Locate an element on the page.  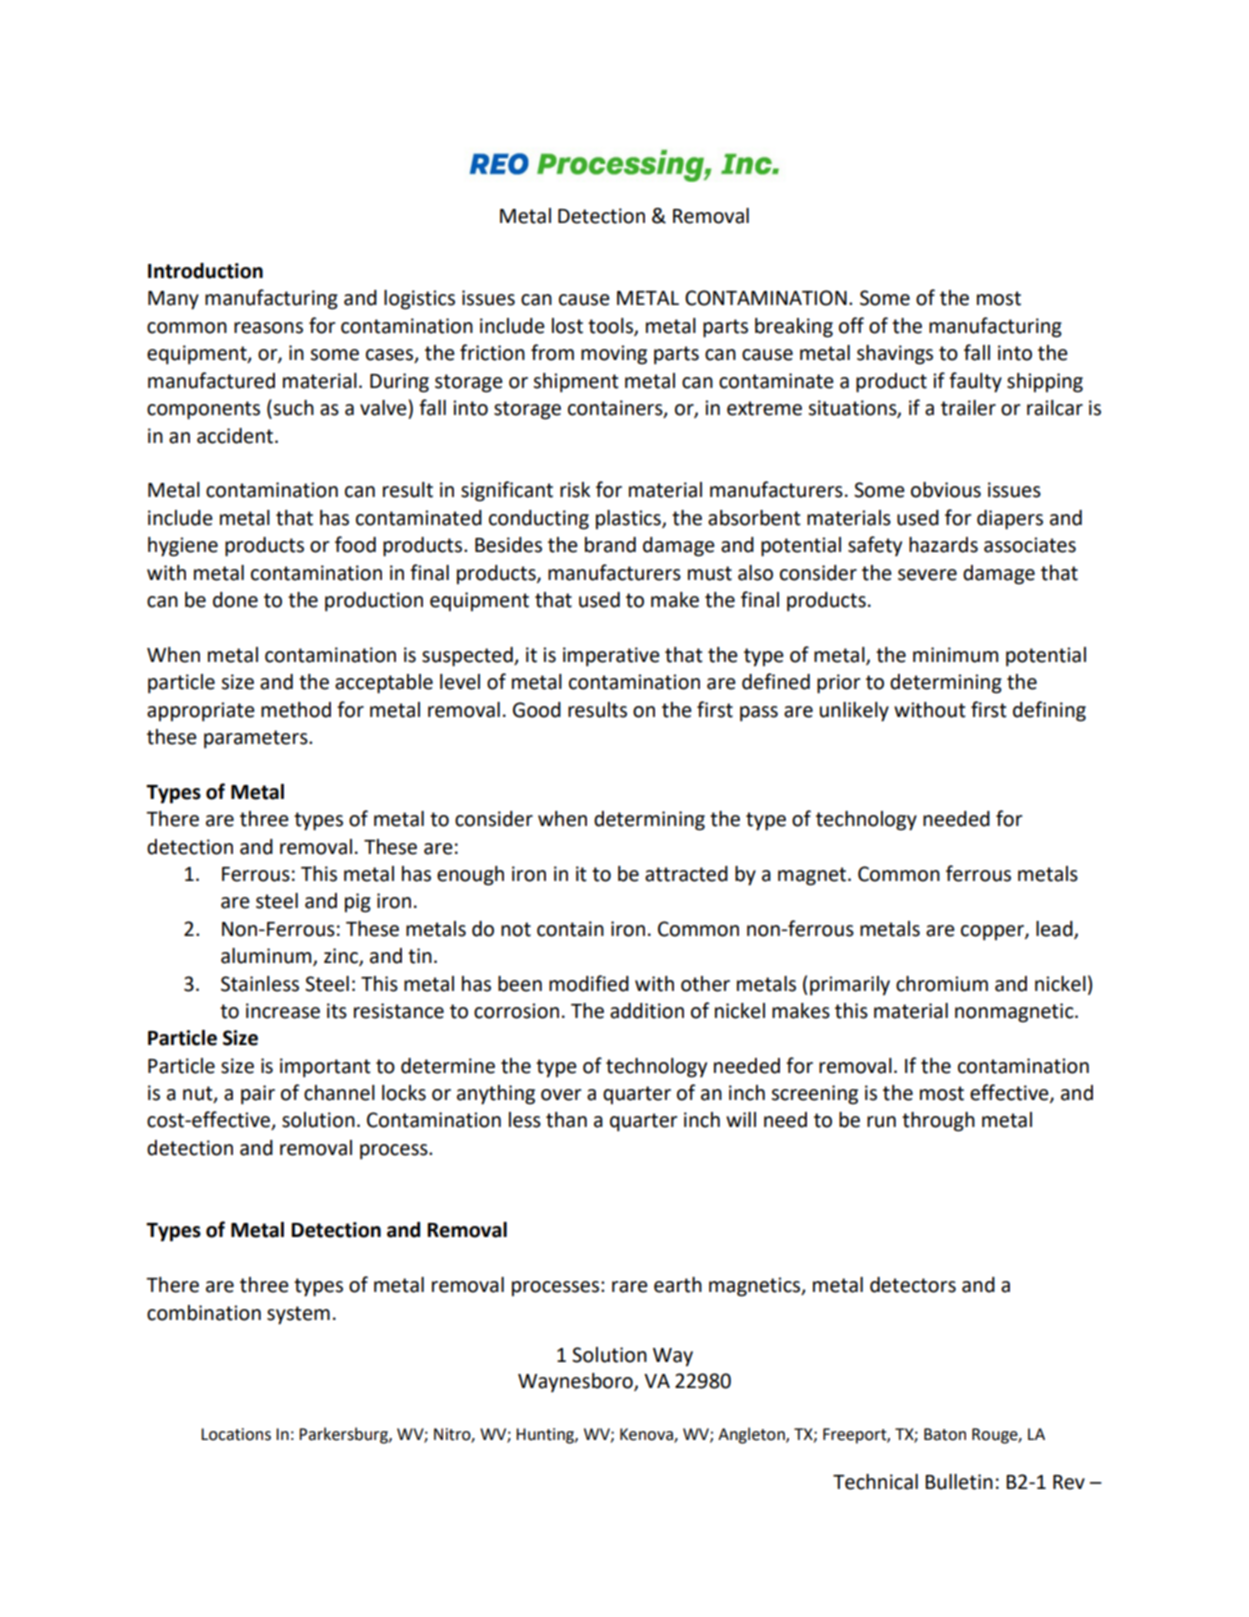
over is located at coordinates (561, 1095).
